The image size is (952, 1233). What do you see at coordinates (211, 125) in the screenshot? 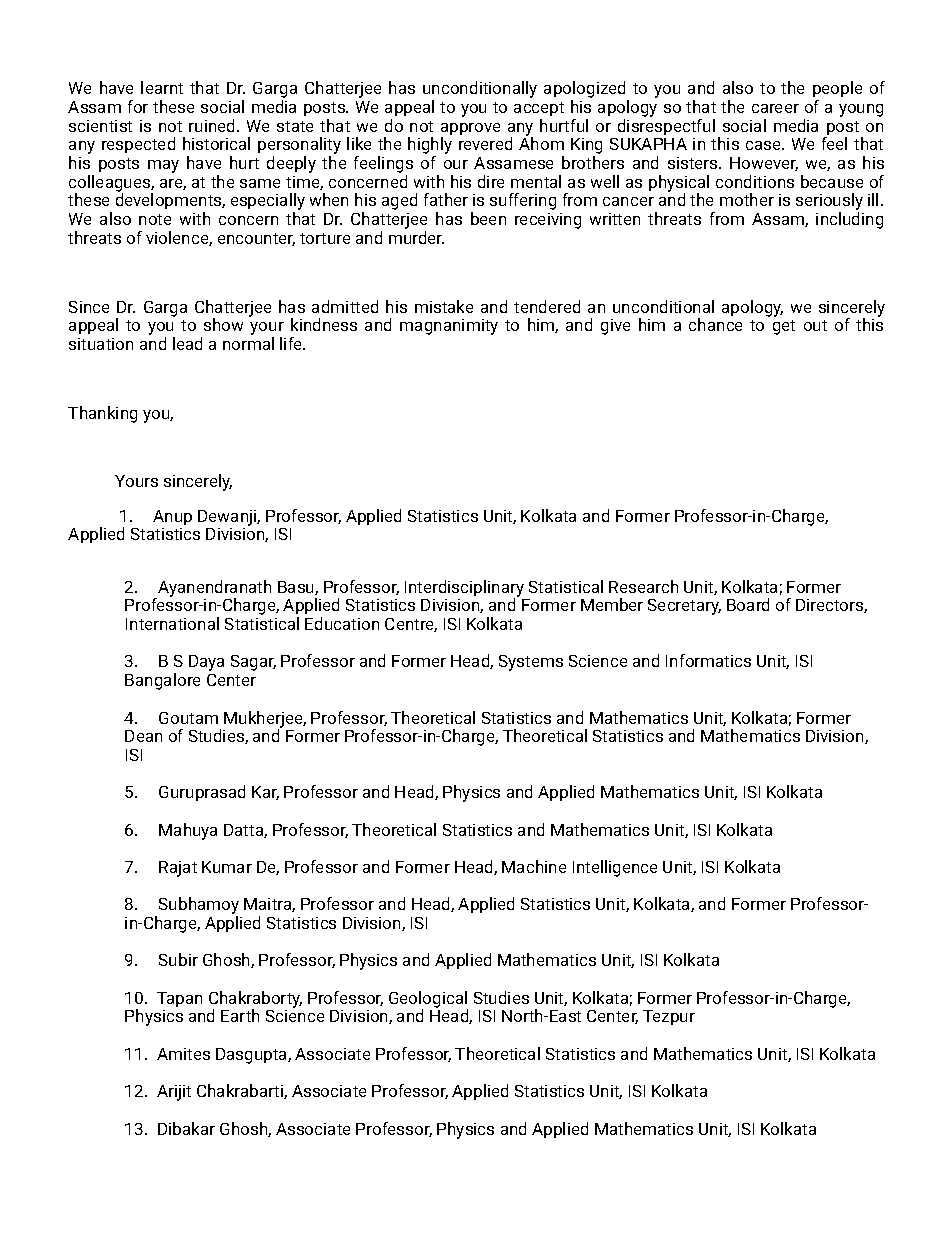
I see `ruined` at bounding box center [211, 125].
